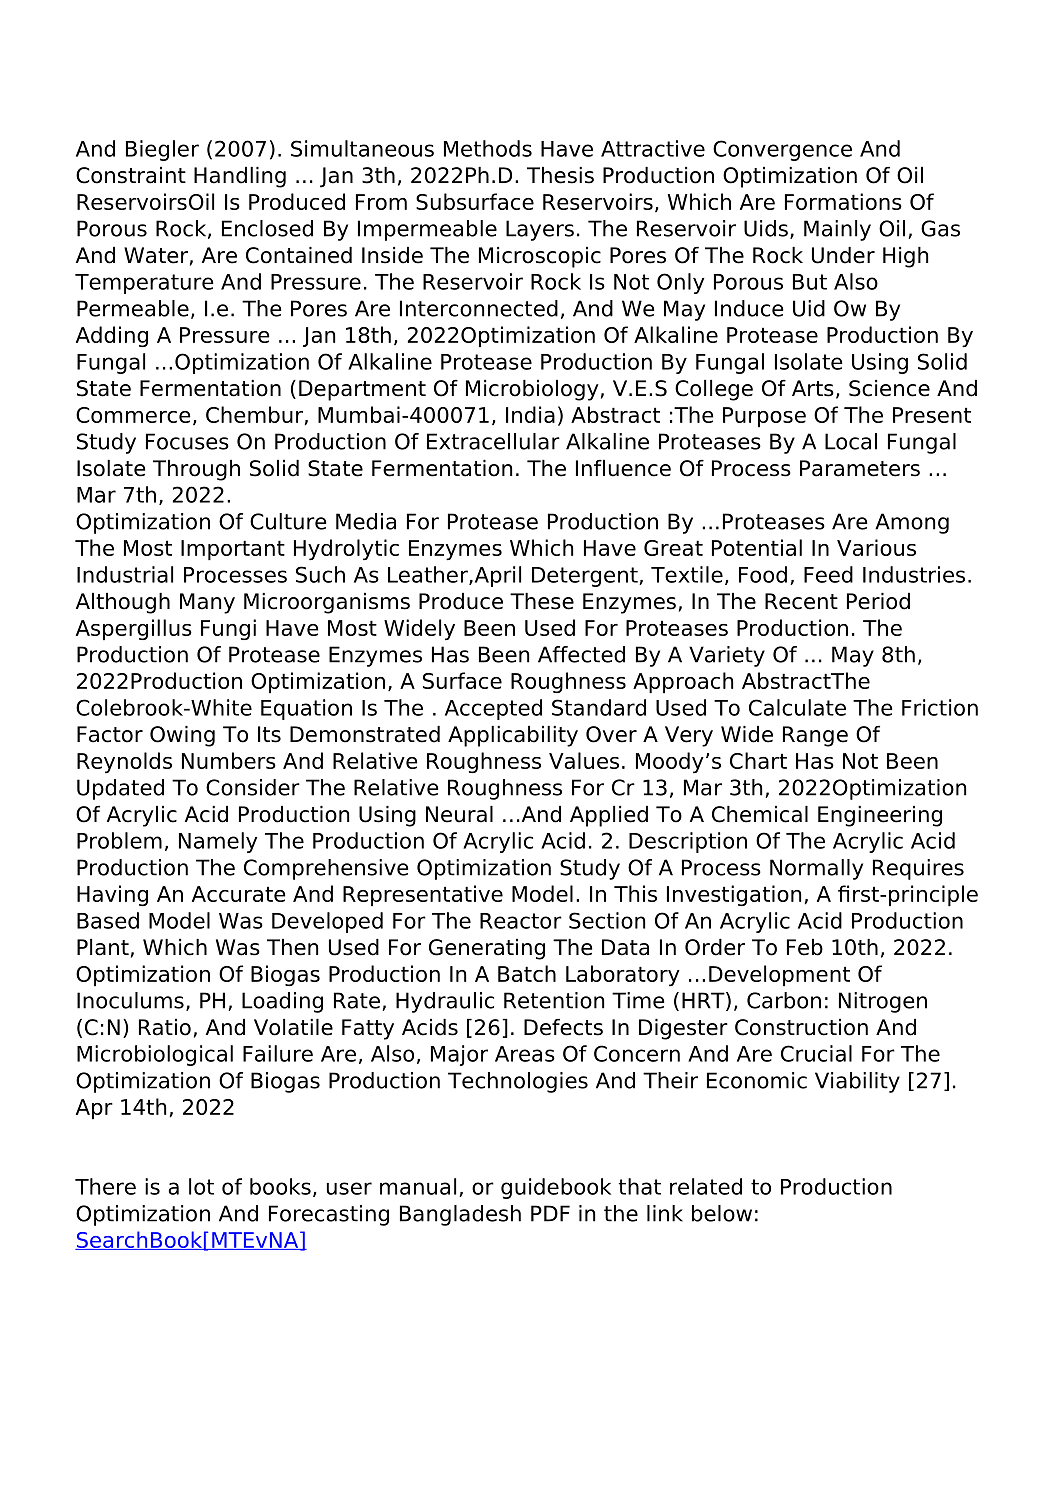  What do you see at coordinates (233, 550) in the document?
I see `Important` at bounding box center [233, 550].
